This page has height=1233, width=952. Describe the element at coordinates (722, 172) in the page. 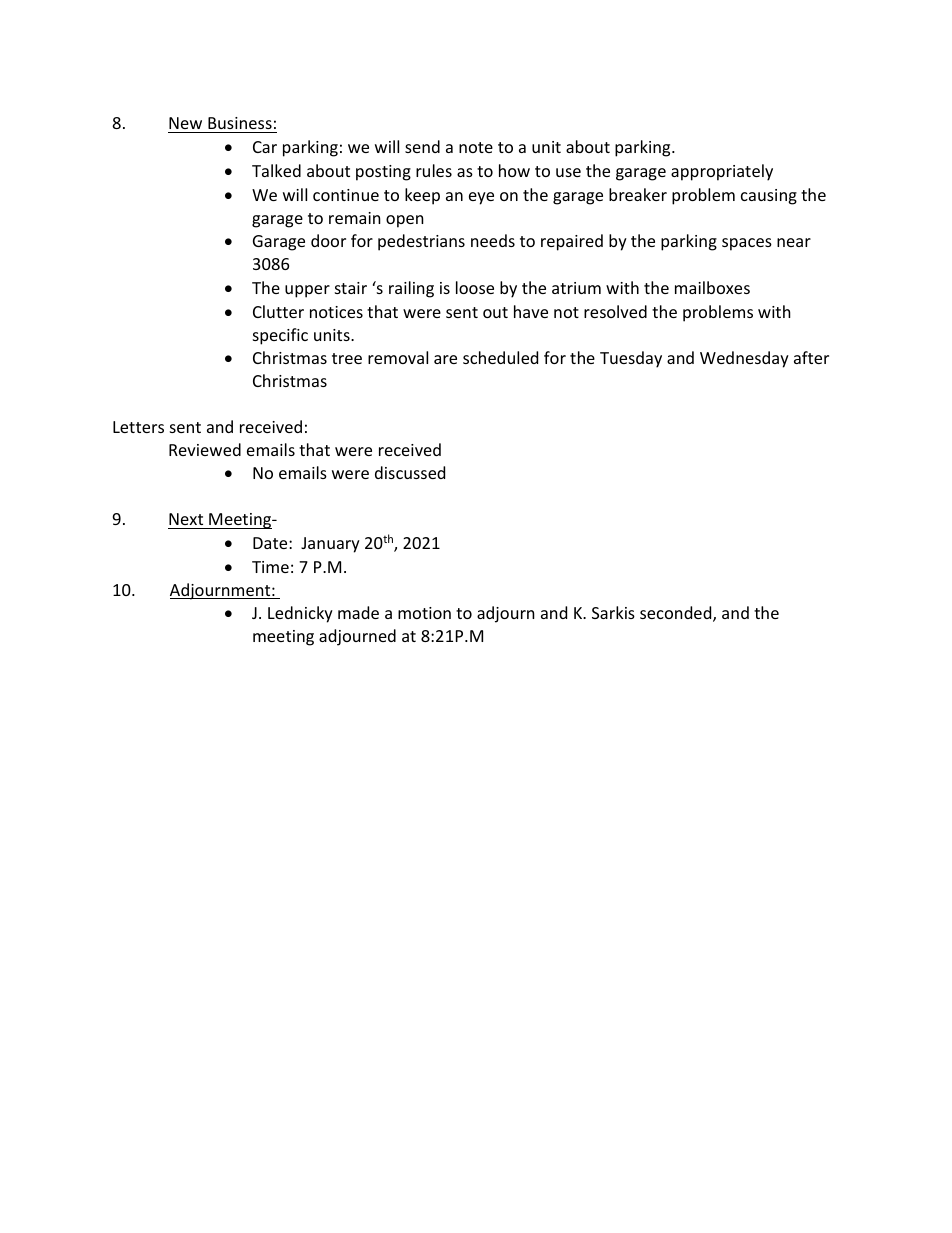

I see `appropriately` at that location.
